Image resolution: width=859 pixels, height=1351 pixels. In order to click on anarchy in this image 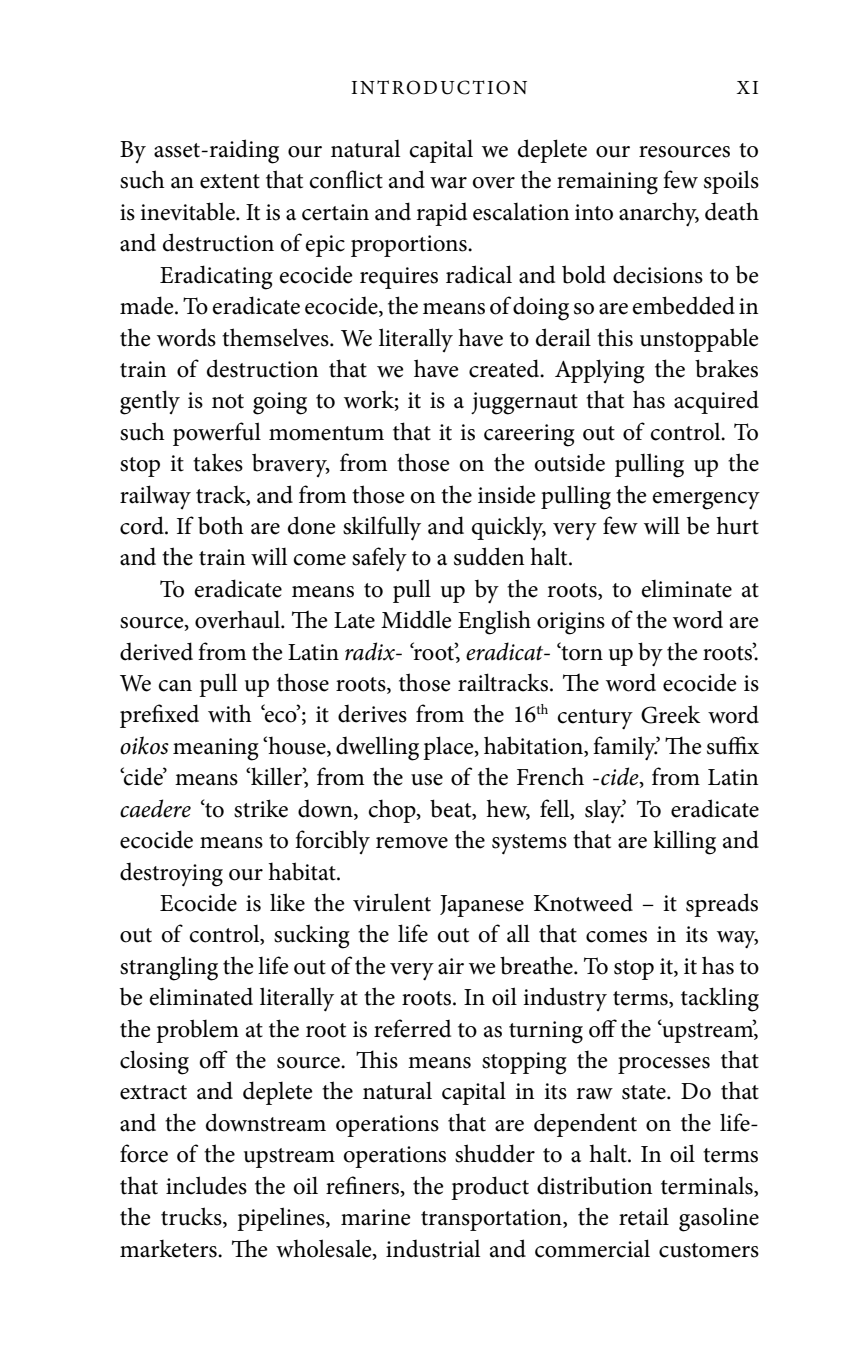, I will do `click(659, 214)`.
